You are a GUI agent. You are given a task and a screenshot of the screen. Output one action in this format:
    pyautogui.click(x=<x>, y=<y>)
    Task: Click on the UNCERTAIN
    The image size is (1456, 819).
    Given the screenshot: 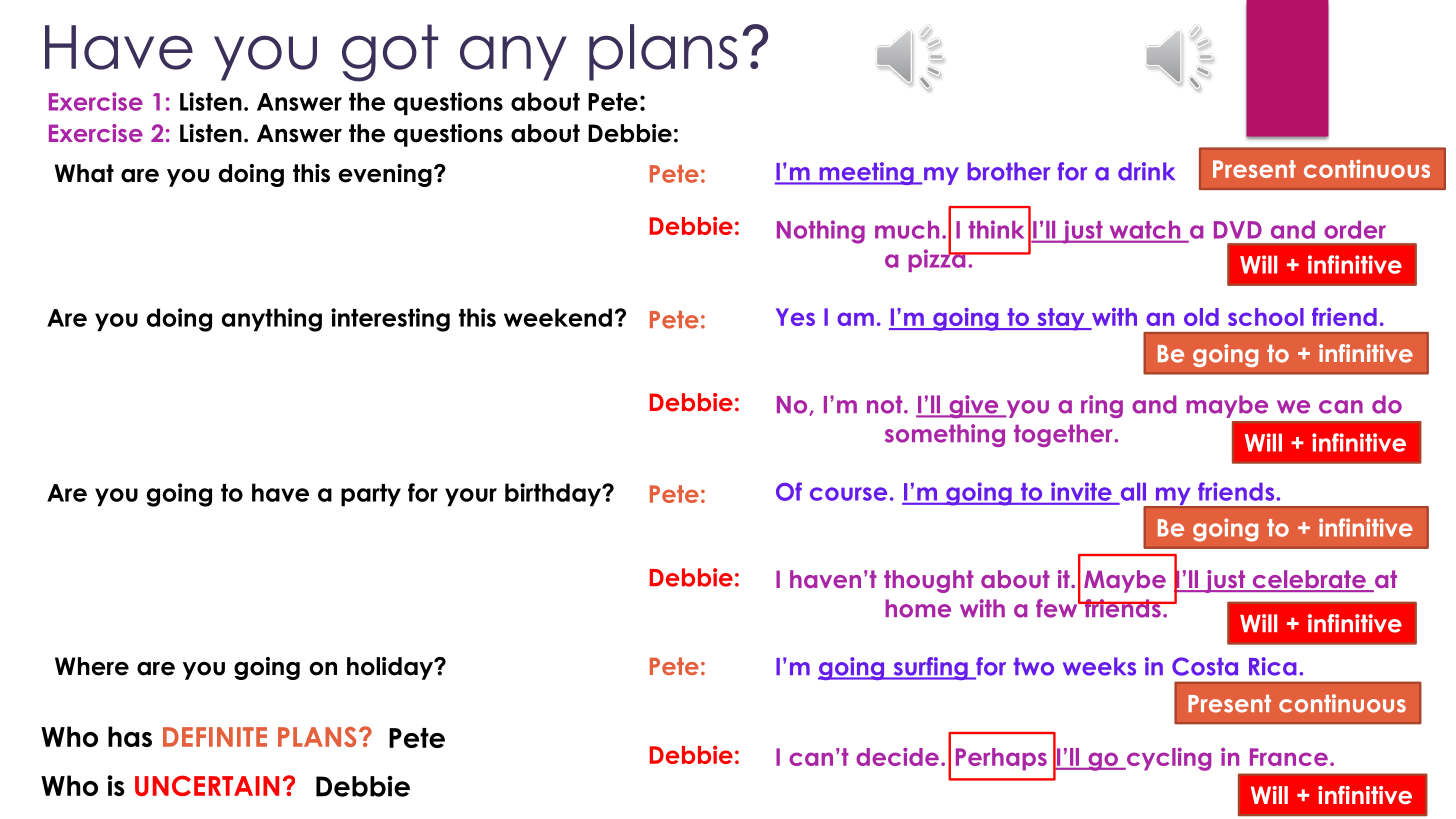 What is the action you would take?
    pyautogui.click(x=207, y=785)
